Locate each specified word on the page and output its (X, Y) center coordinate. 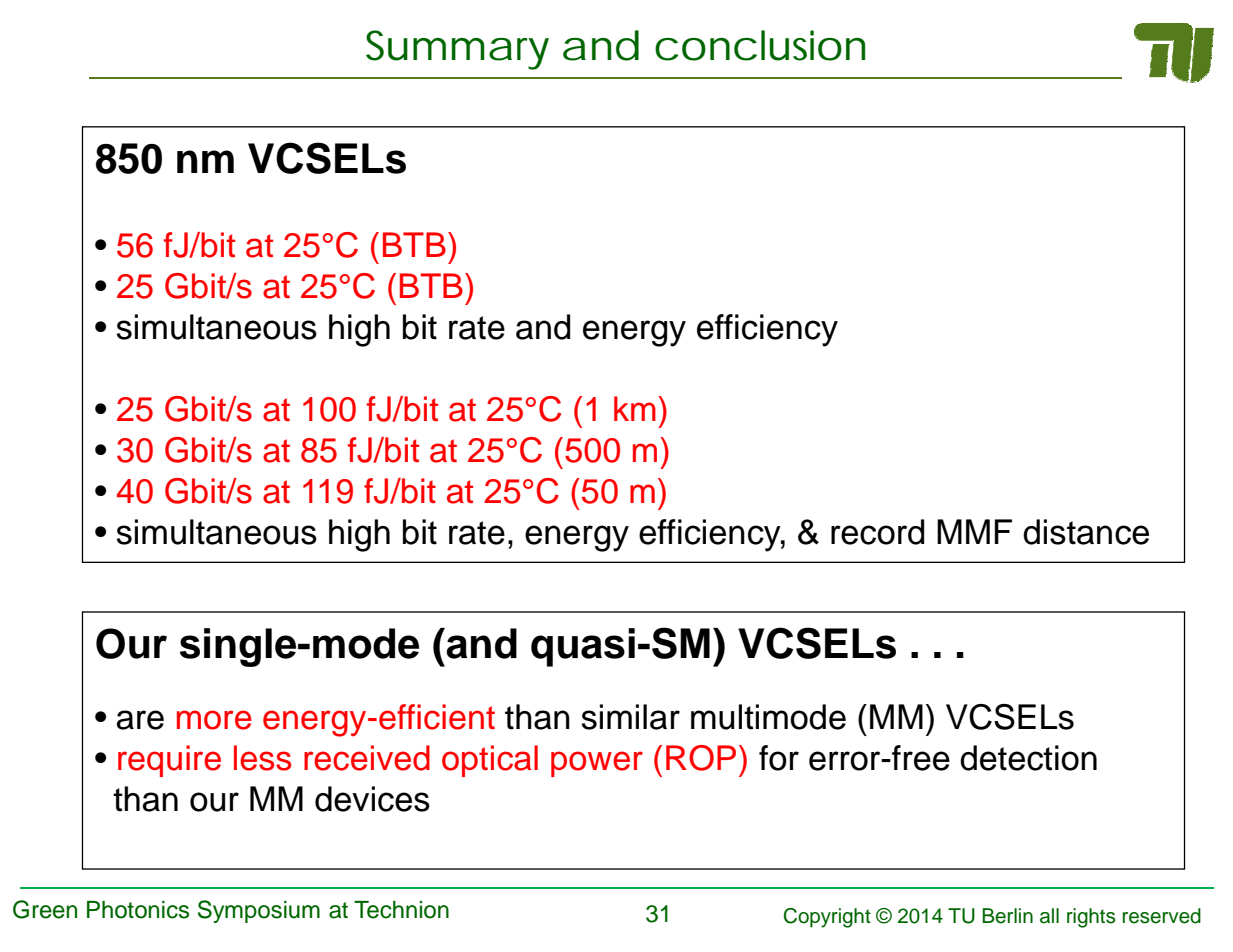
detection (1028, 758)
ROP (701, 758)
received (367, 758)
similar (630, 717)
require (169, 761)
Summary (457, 50)
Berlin (1007, 916)
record (877, 532)
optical (490, 761)
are (140, 720)
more (214, 720)
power (597, 764)
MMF (974, 531)
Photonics (138, 910)
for (779, 758)
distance (1086, 532)
